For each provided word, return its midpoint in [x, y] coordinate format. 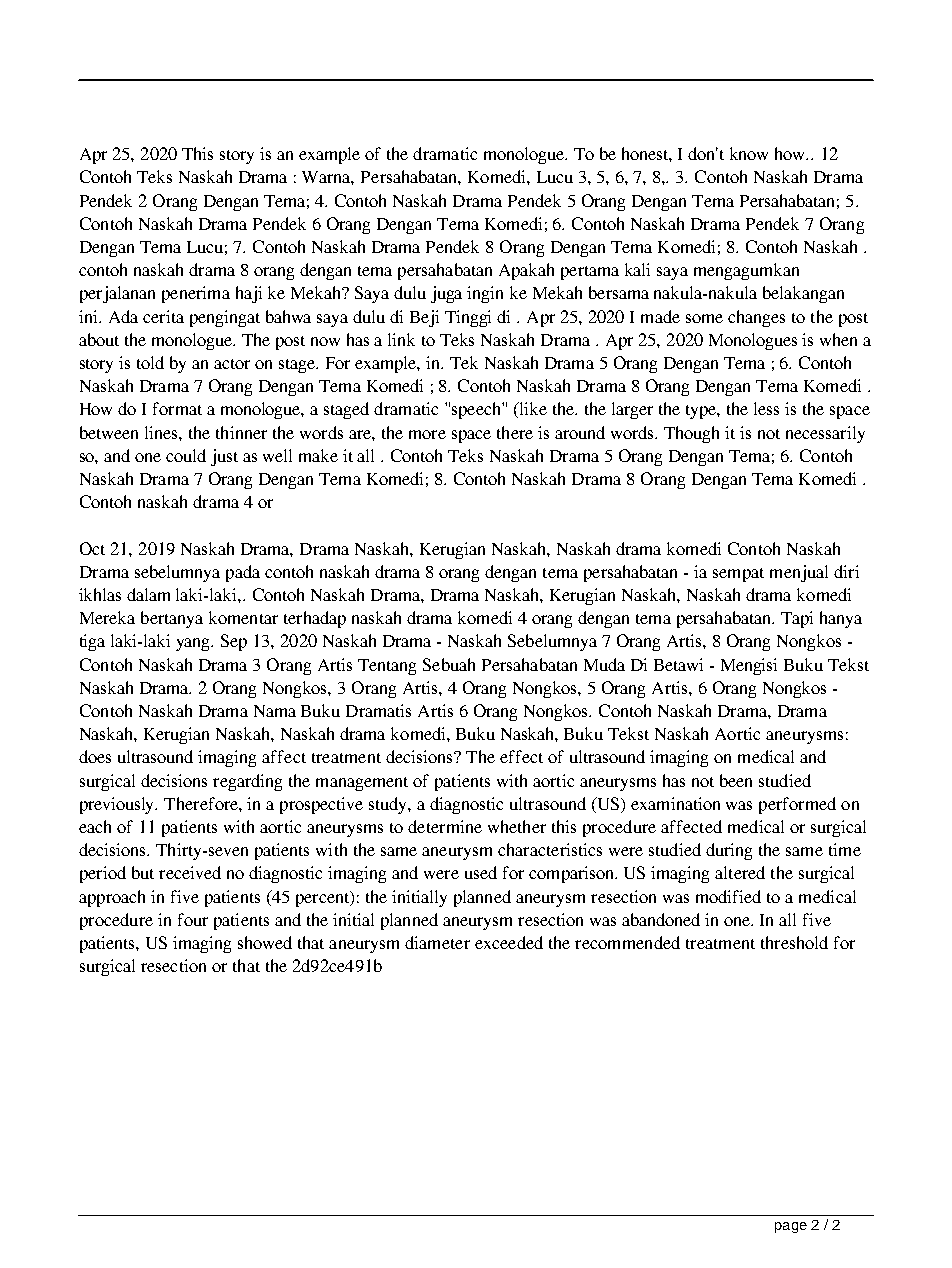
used [481, 872]
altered [740, 872]
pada [243, 573]
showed [265, 942]
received [190, 872]
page [791, 1227]
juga [446, 294]
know [749, 153]
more [427, 434]
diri [846, 571]
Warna [328, 178]
